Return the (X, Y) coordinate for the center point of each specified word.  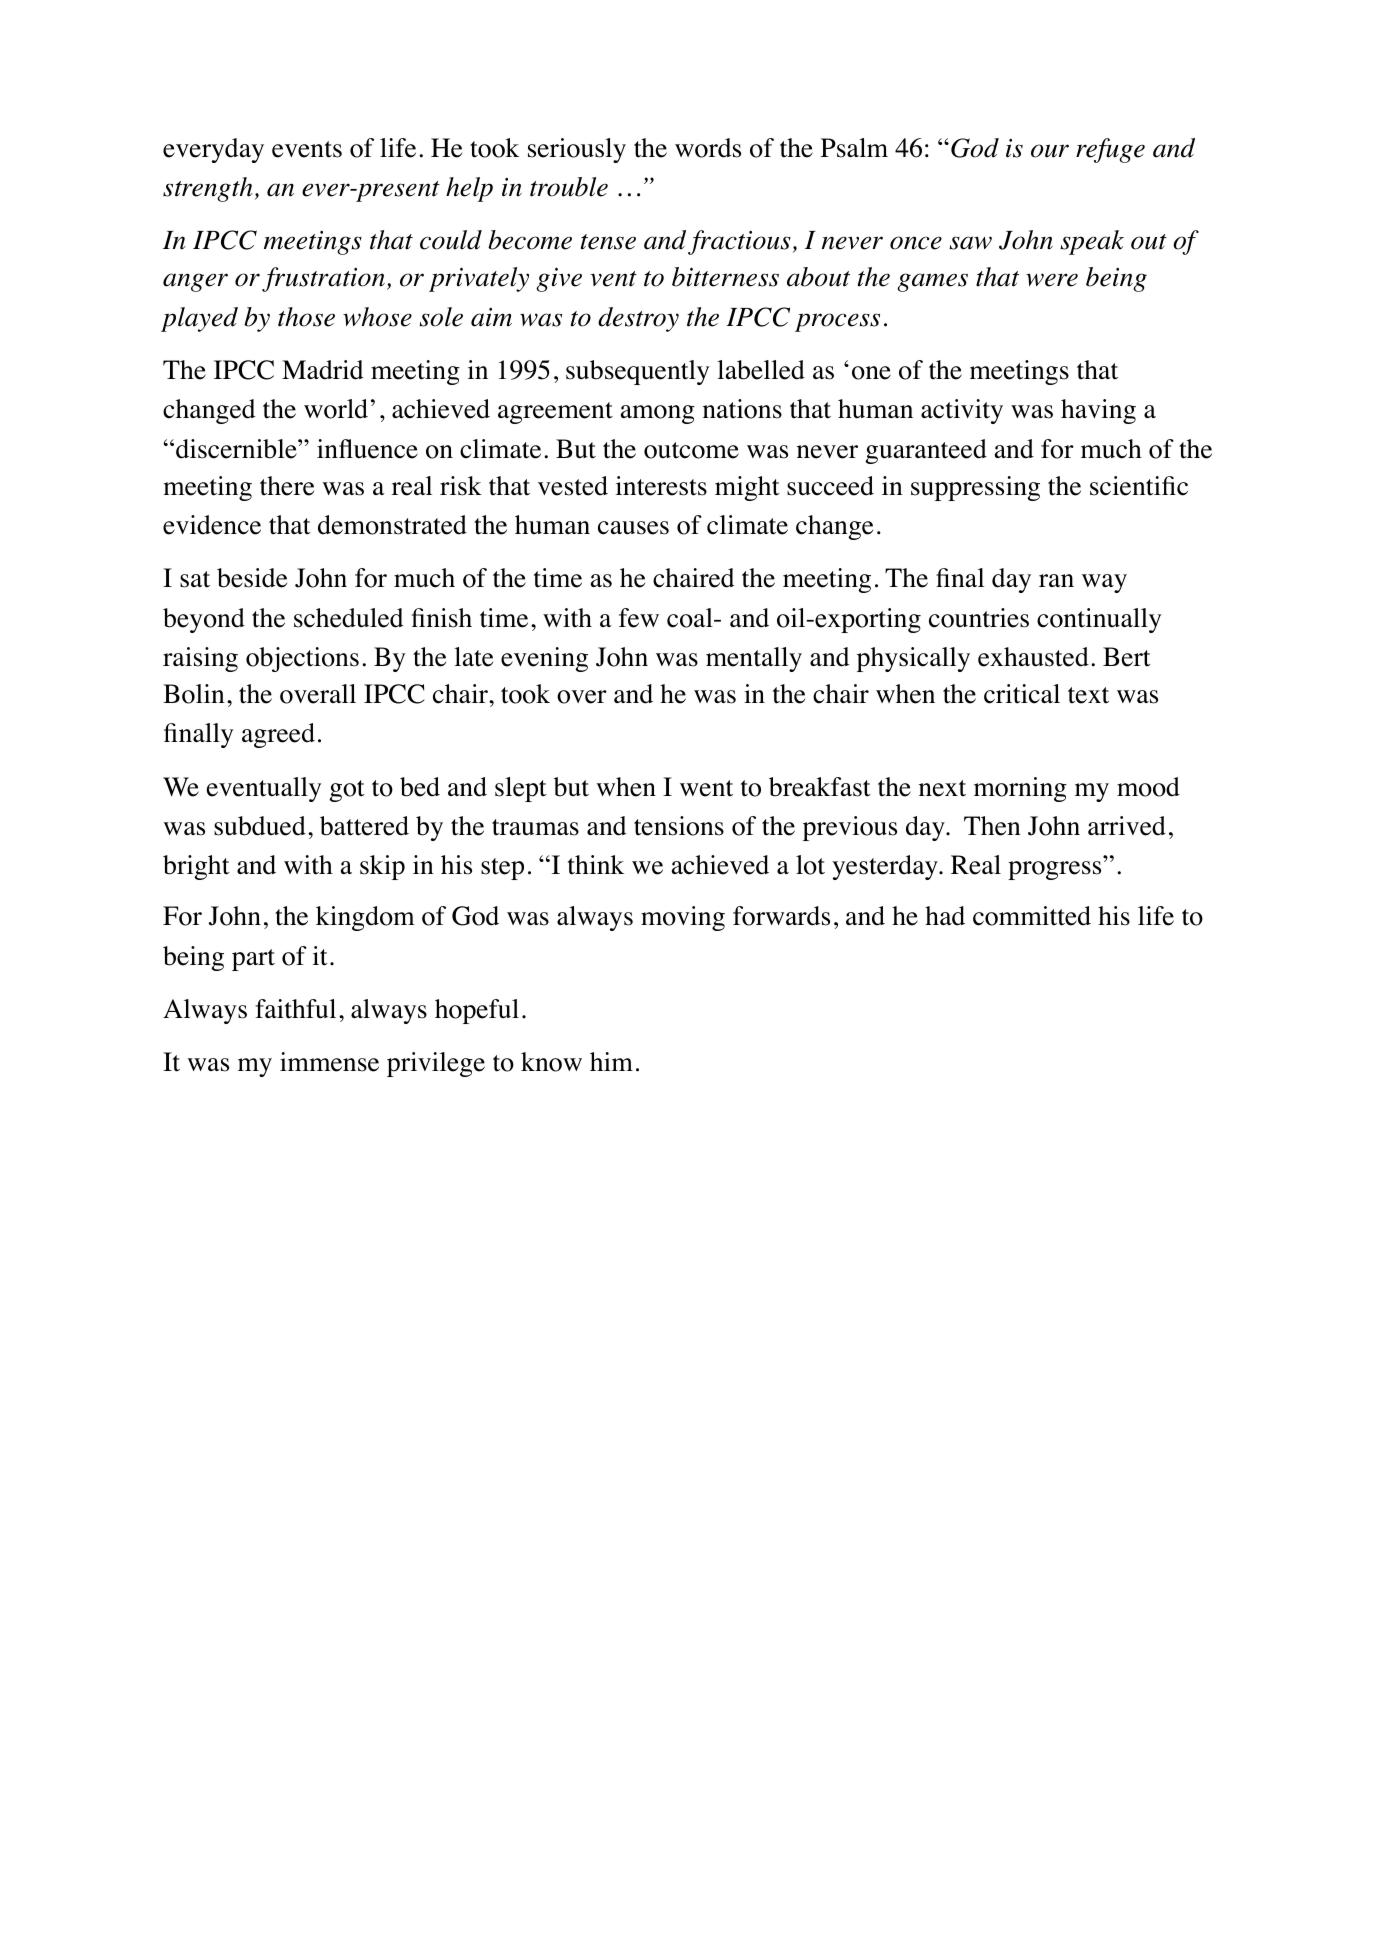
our (1050, 151)
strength (208, 189)
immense (329, 1062)
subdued (260, 826)
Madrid (322, 370)
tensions (679, 826)
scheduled (348, 618)
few (639, 618)
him (611, 1061)
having (1098, 411)
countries (979, 618)
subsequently (638, 372)
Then (992, 826)
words (708, 148)
